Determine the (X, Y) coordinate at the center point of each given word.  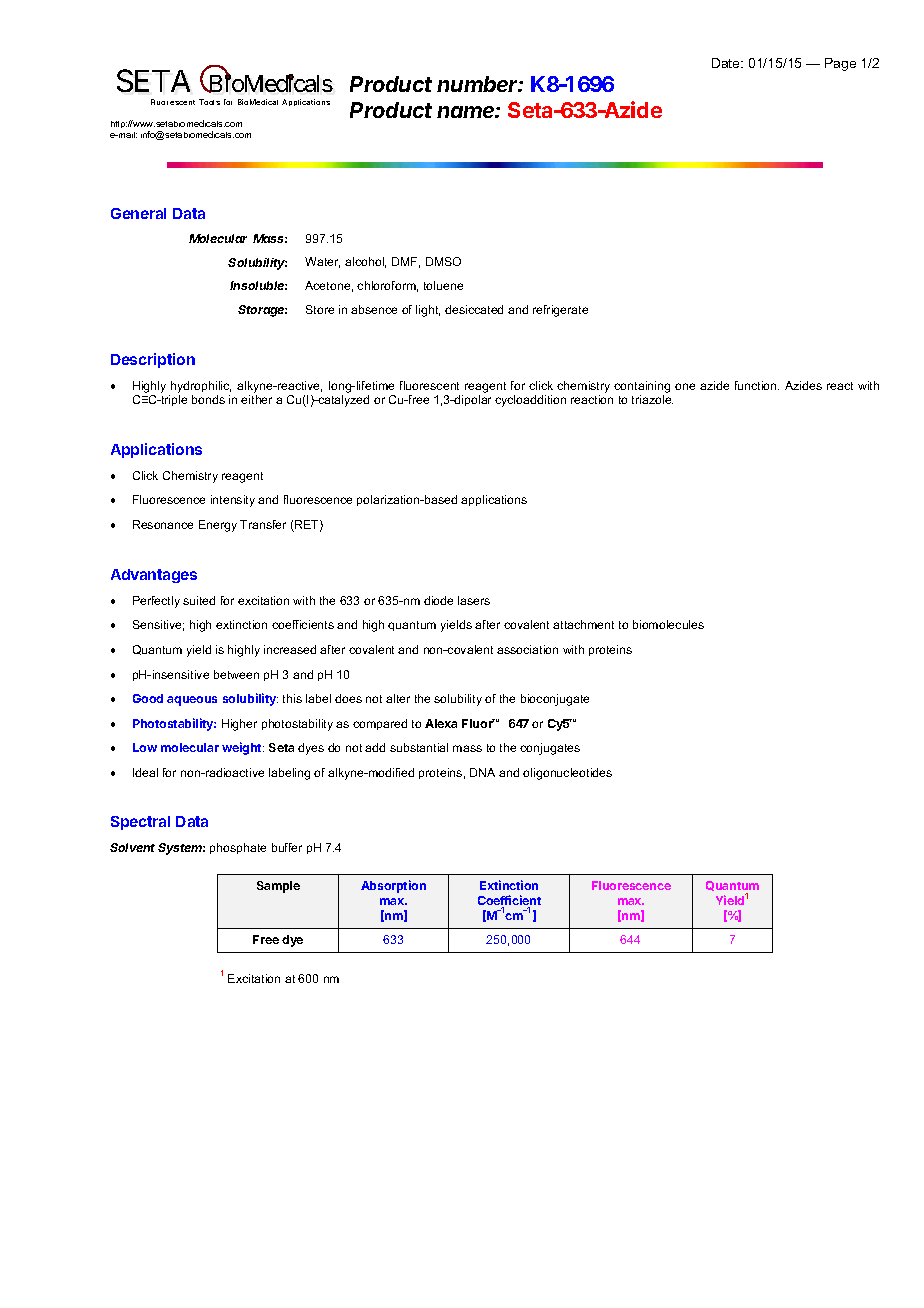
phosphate (238, 848)
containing (642, 387)
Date (727, 63)
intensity (233, 501)
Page (840, 64)
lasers (474, 600)
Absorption (393, 886)
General (138, 213)
